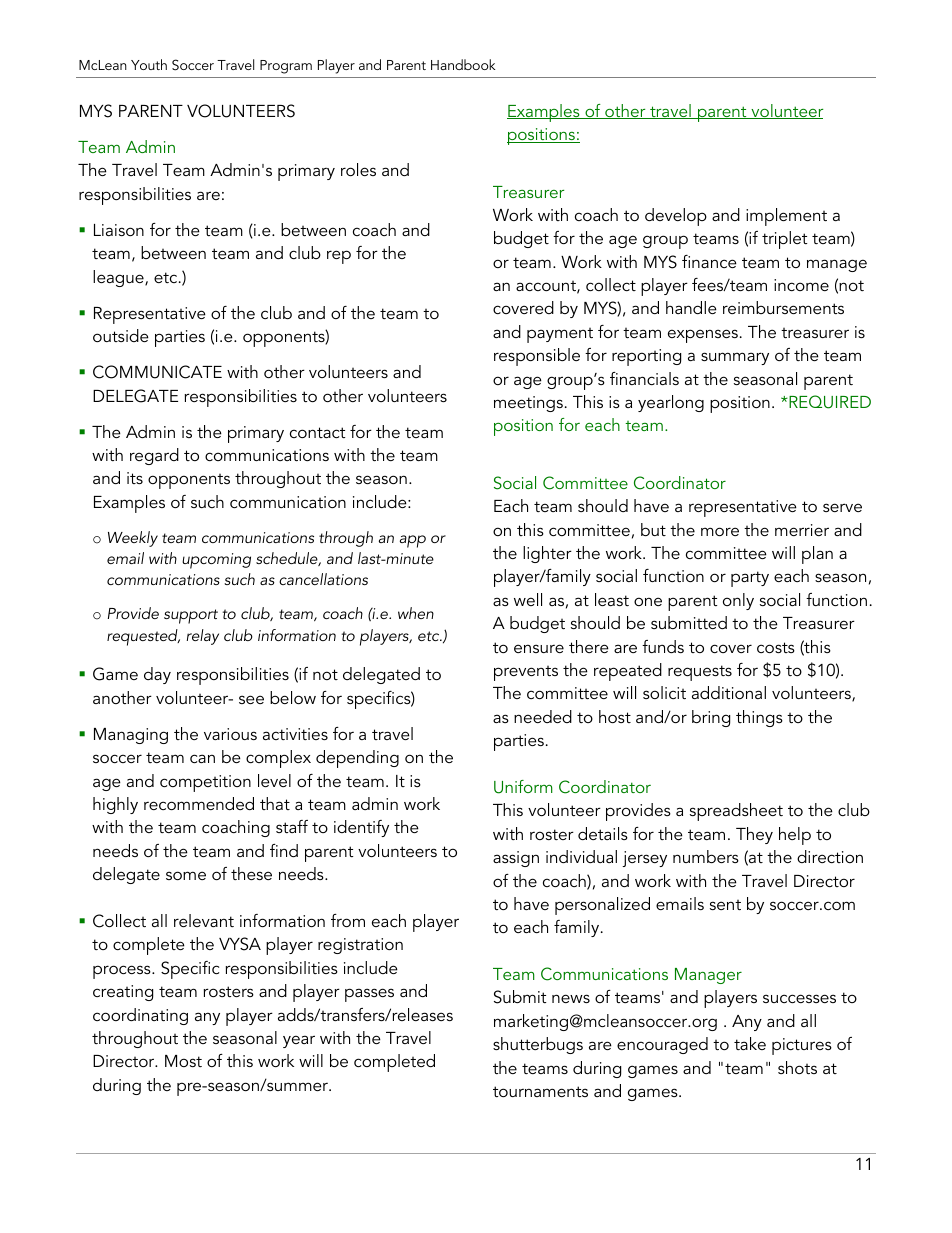 Image resolution: width=952 pixels, height=1233 pixels. I want to click on Most, so click(183, 1061).
